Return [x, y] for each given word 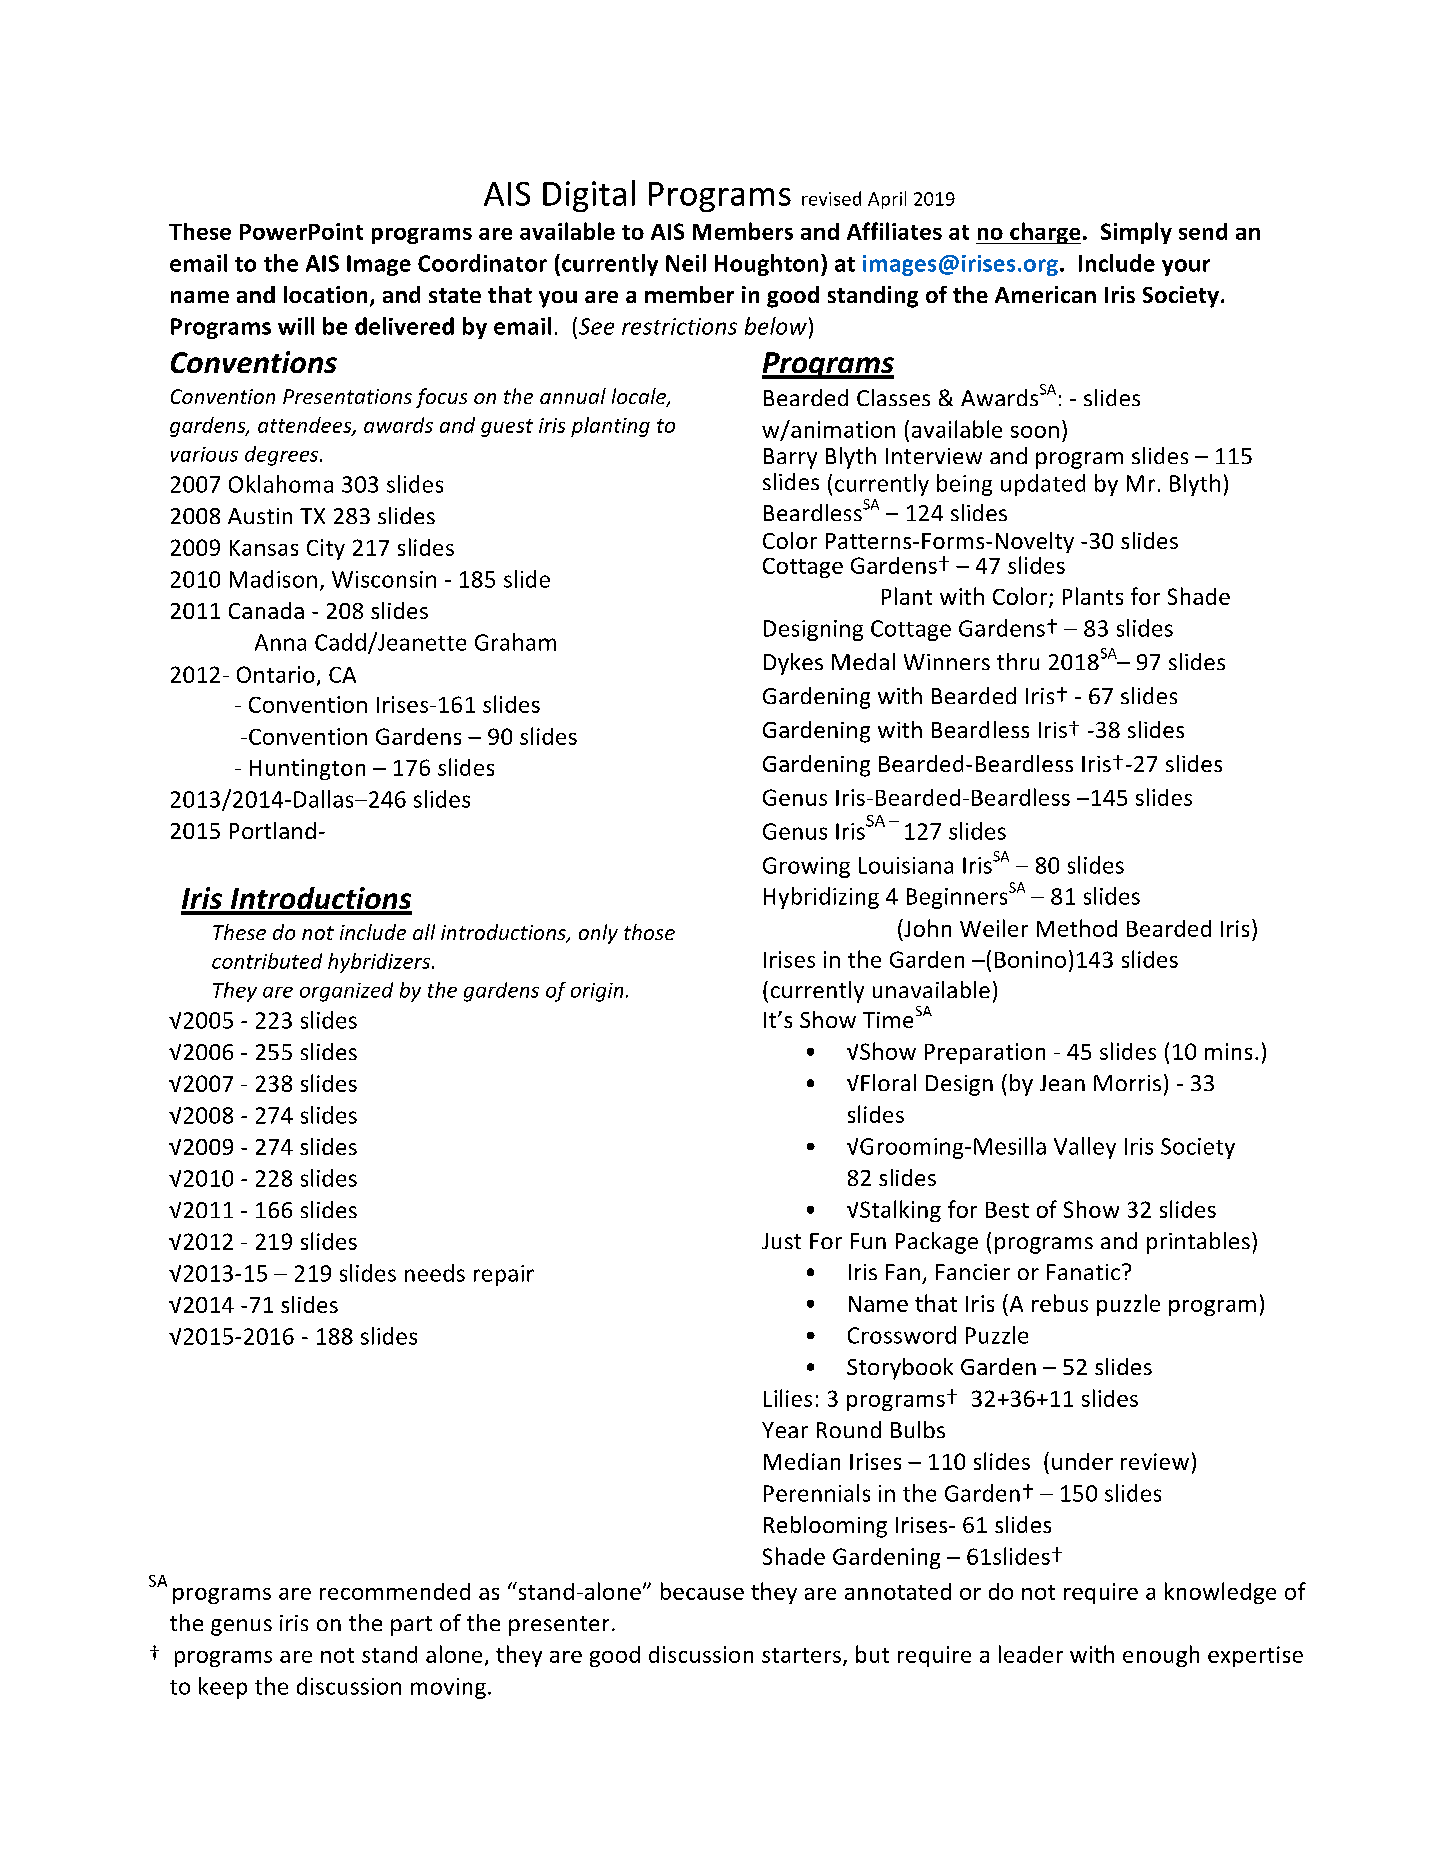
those [649, 932]
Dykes [793, 664]
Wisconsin [384, 579]
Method [1077, 928]
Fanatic [1083, 1272]
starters [801, 1655]
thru [1018, 661]
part [411, 1626]
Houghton [766, 265]
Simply [1136, 233]
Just [781, 1241]
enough [1161, 1656]
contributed [267, 961]
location [325, 294]
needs [435, 1273]
